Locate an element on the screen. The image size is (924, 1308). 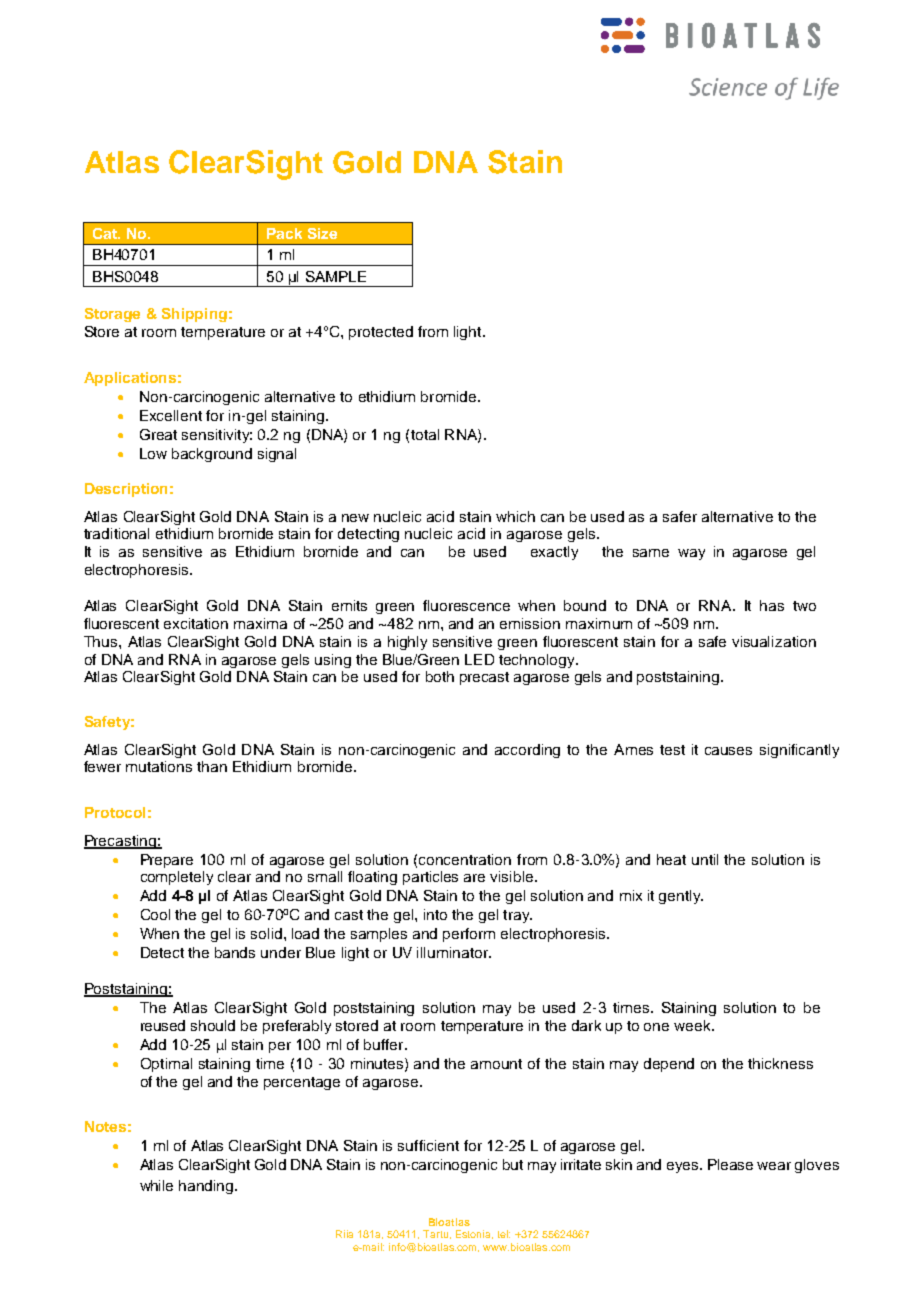
concentration is located at coordinates (465, 859).
